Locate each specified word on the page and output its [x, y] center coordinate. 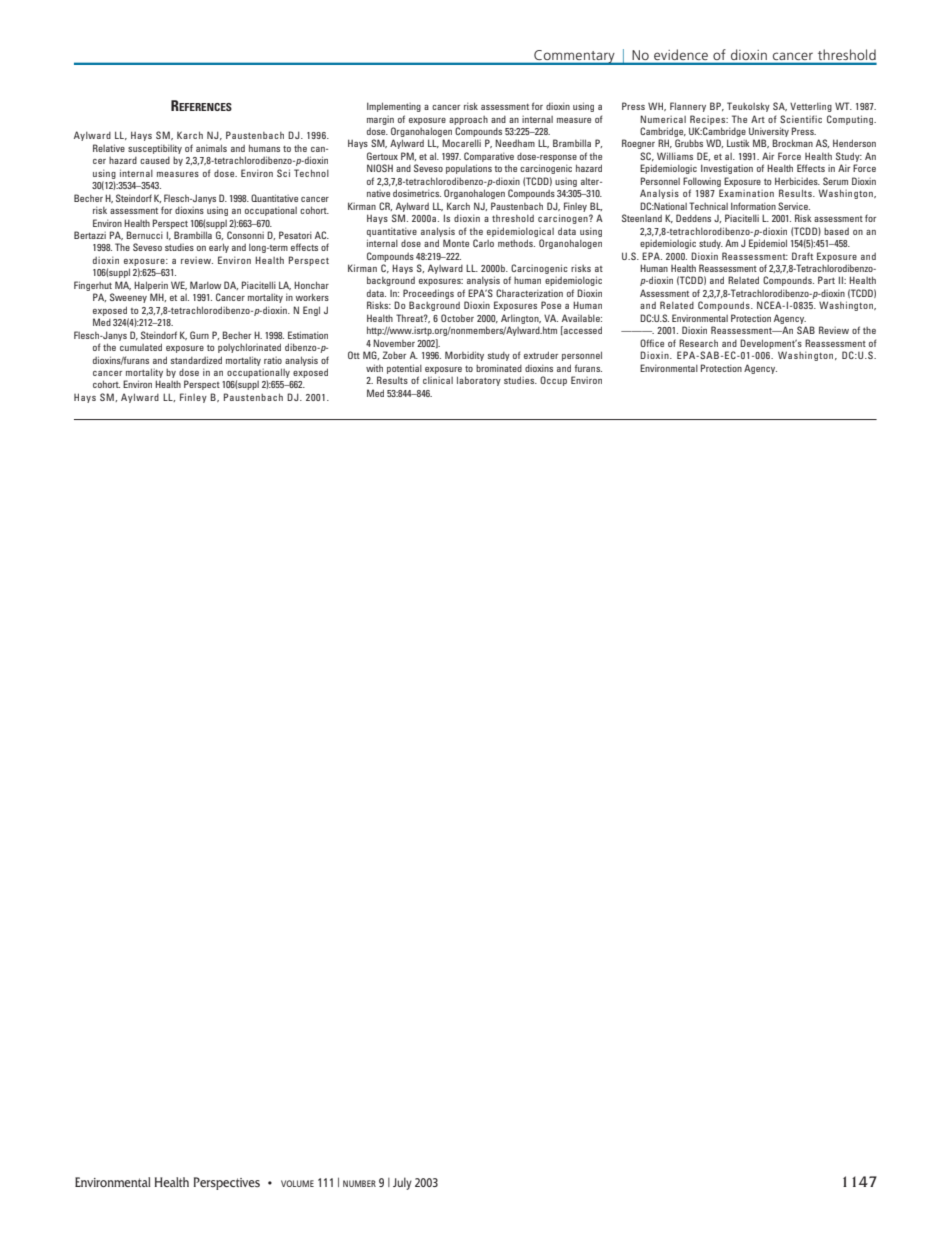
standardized [196, 360]
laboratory [479, 381]
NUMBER [359, 1183]
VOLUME [297, 1183]
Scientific [801, 119]
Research [698, 343]
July [402, 1183]
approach [468, 120]
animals [211, 148]
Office [652, 343]
